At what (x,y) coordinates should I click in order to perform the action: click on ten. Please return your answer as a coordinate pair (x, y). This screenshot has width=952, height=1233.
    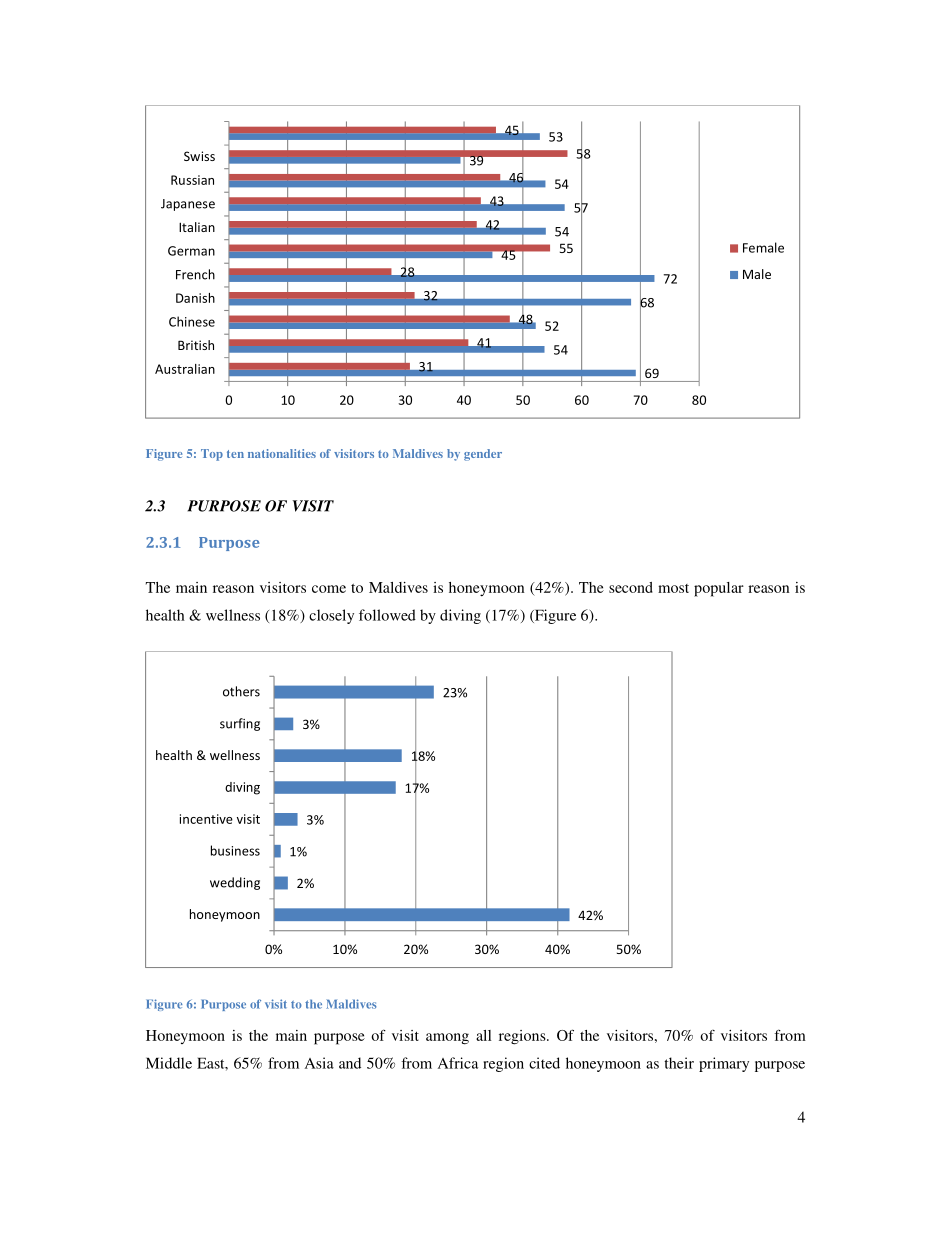
    Looking at the image, I should click on (235, 454).
